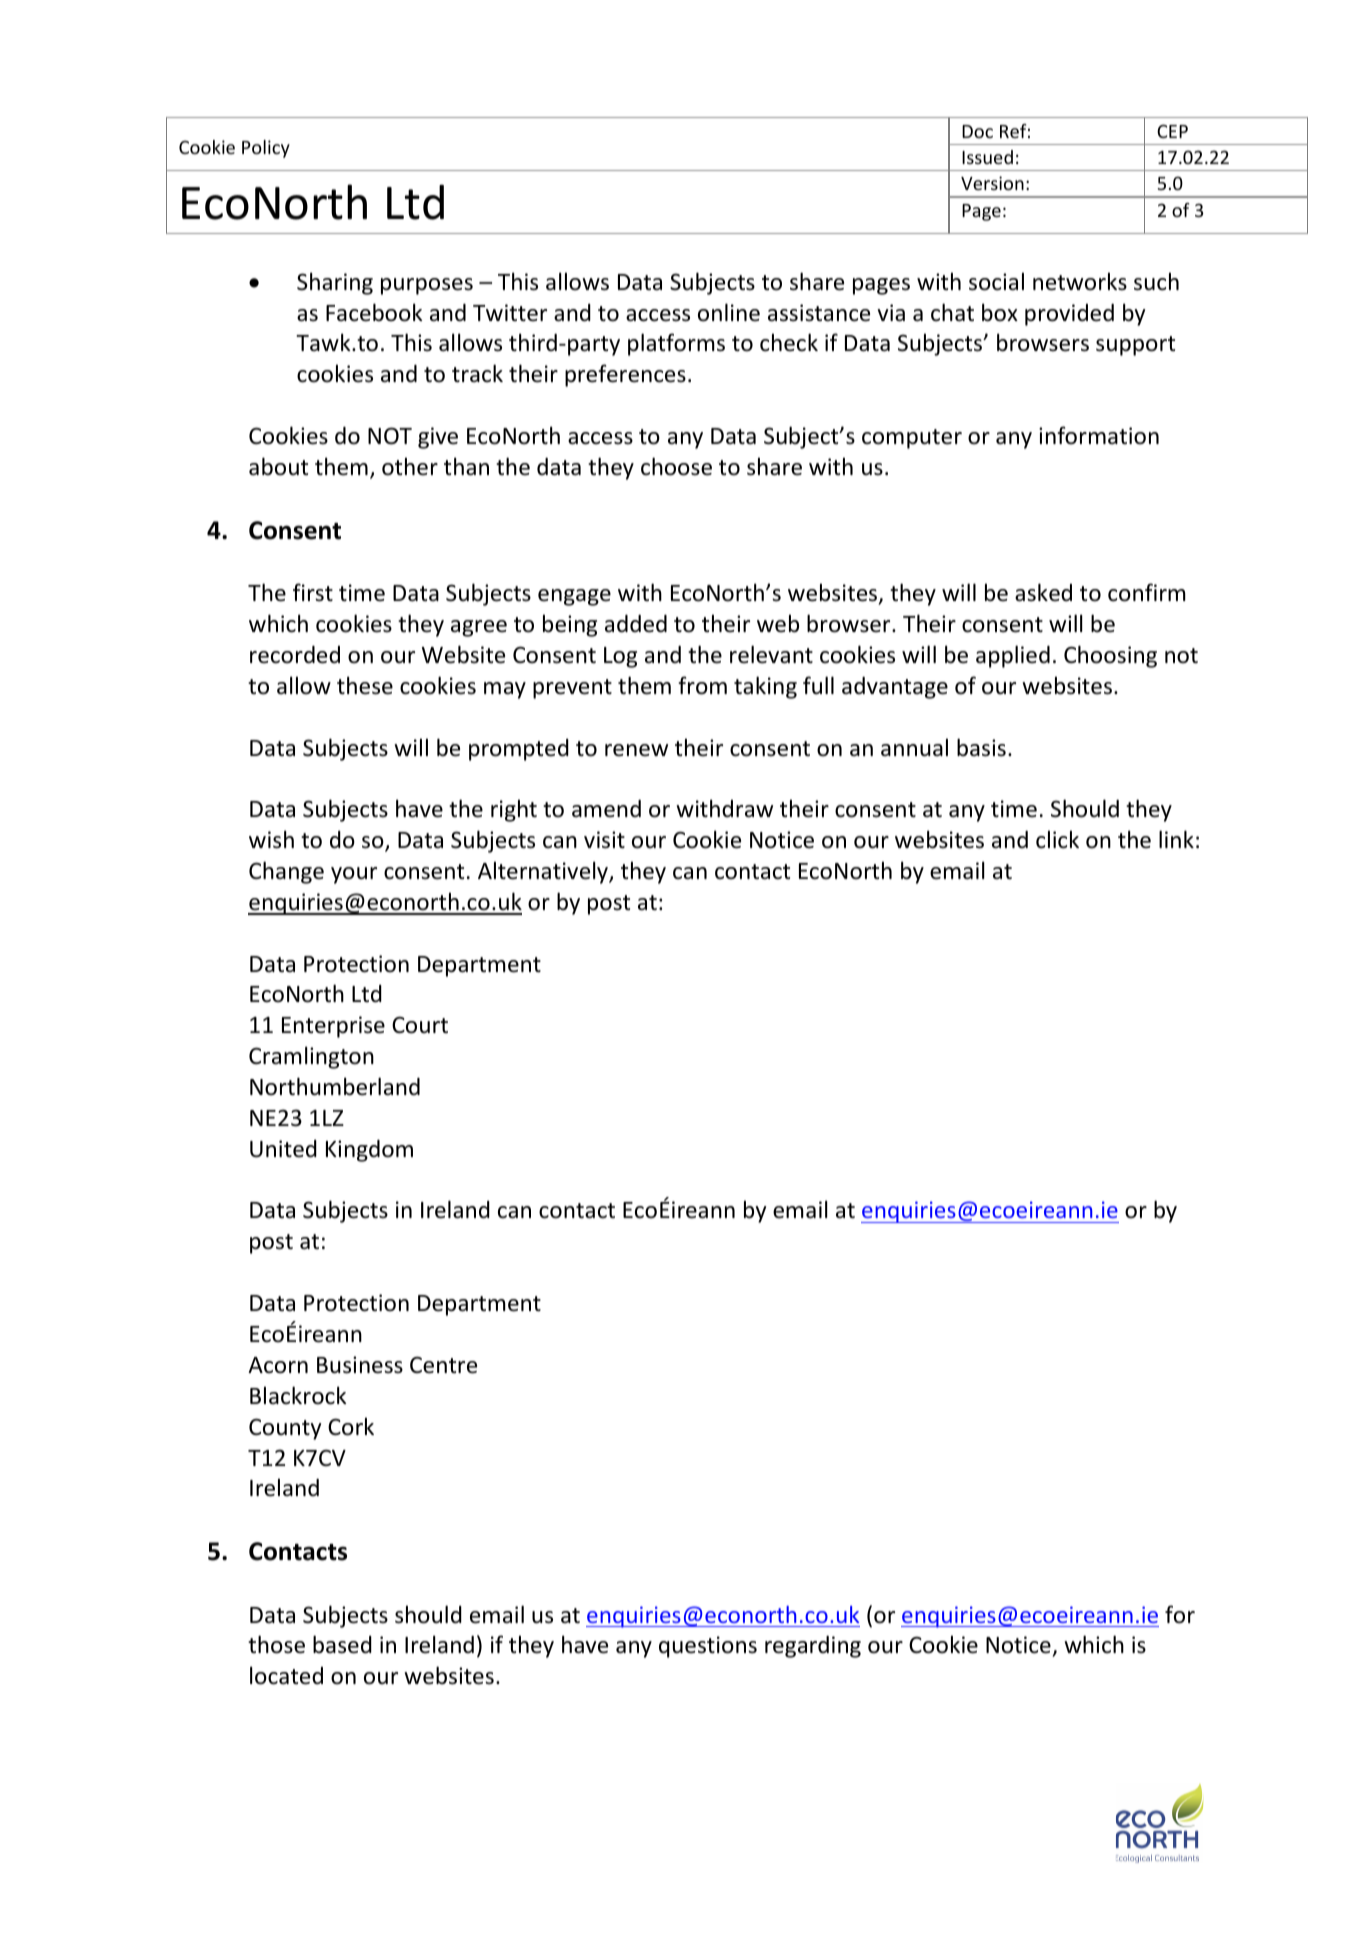 The height and width of the document is (1935, 1369). Describe the element at coordinates (354, 875) in the document. I see `your` at that location.
